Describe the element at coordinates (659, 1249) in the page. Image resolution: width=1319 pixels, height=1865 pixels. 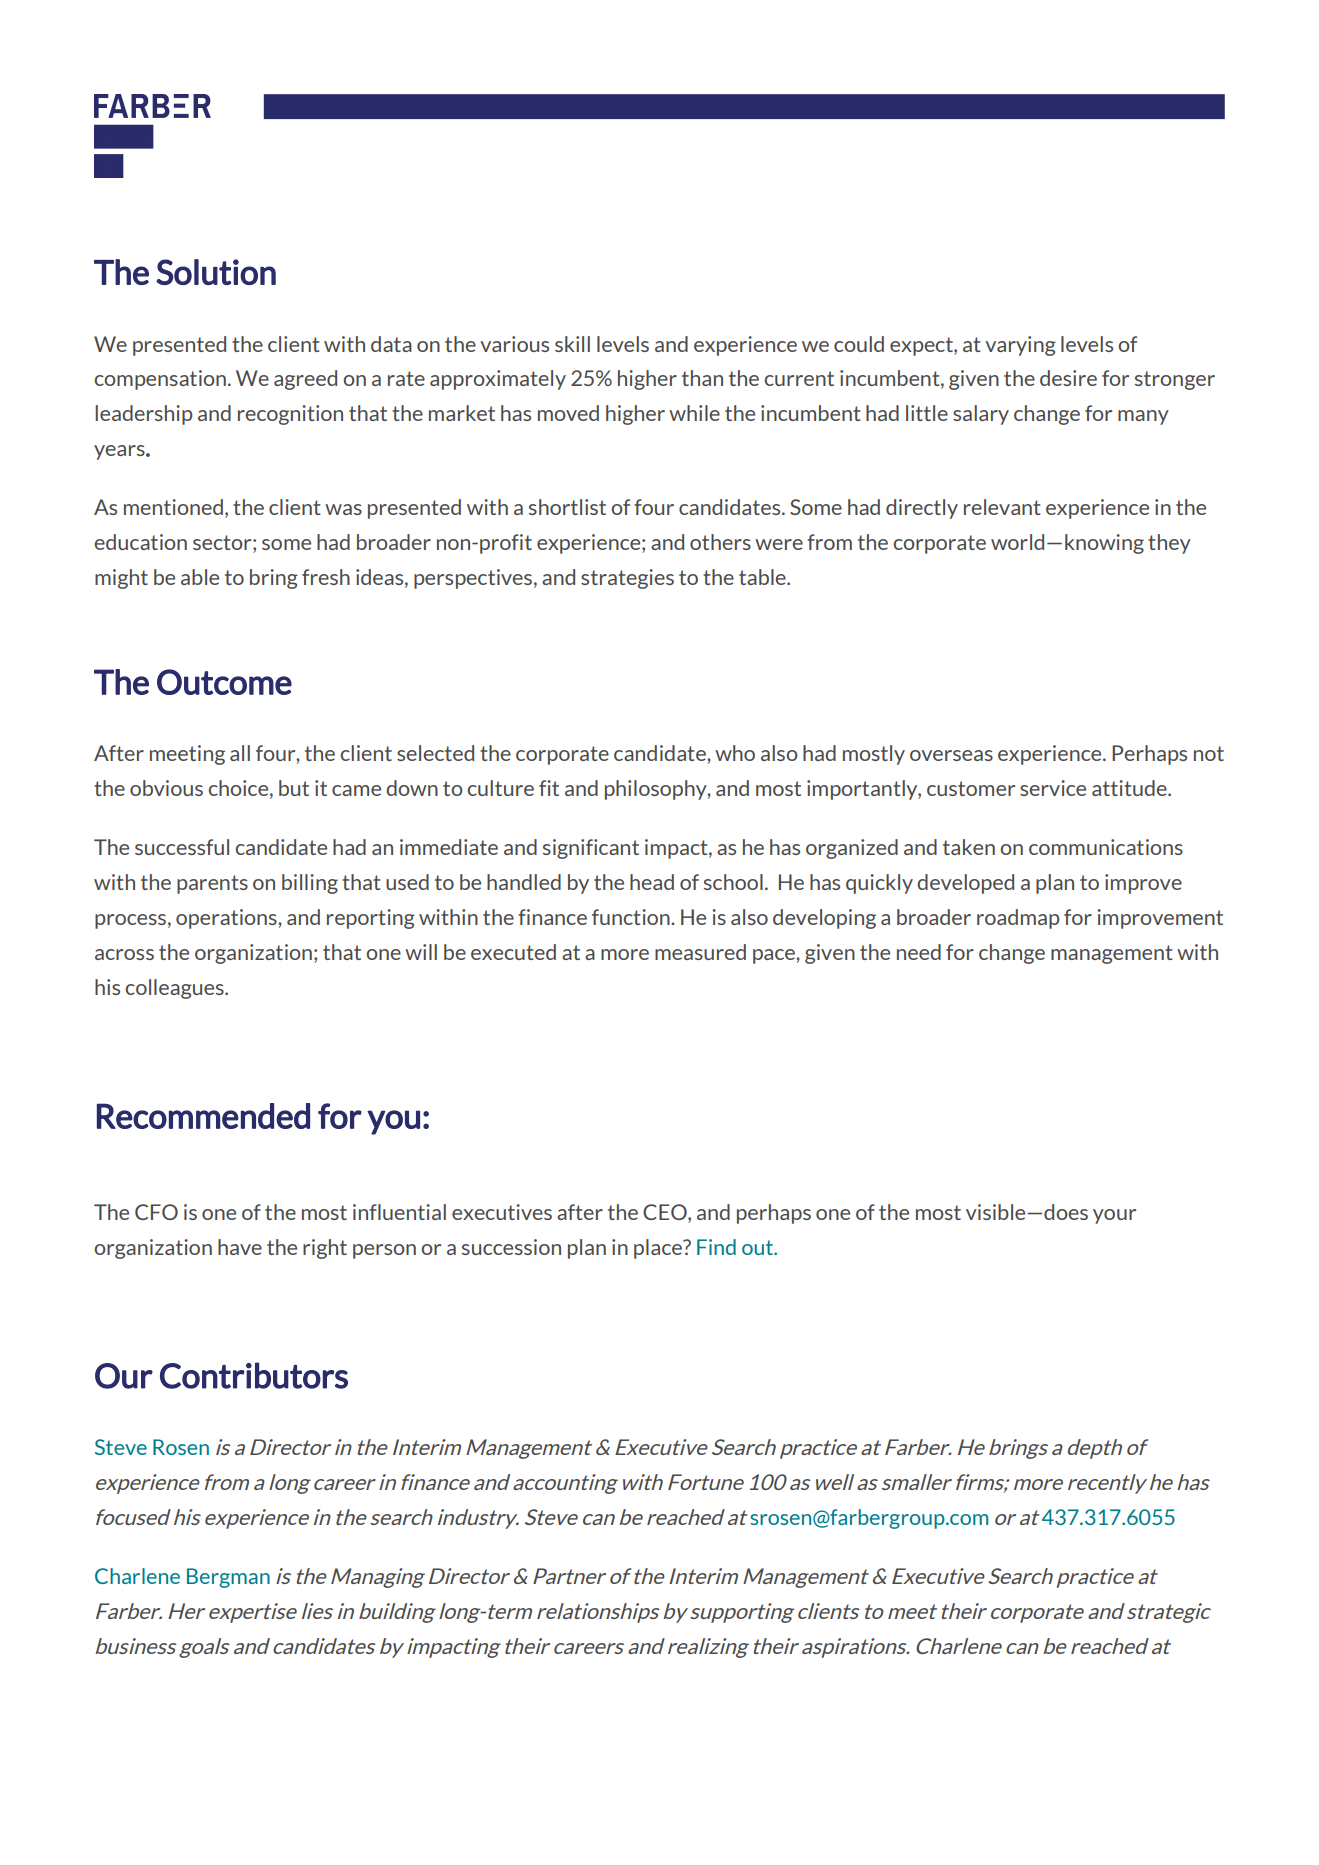
I see `place` at that location.
